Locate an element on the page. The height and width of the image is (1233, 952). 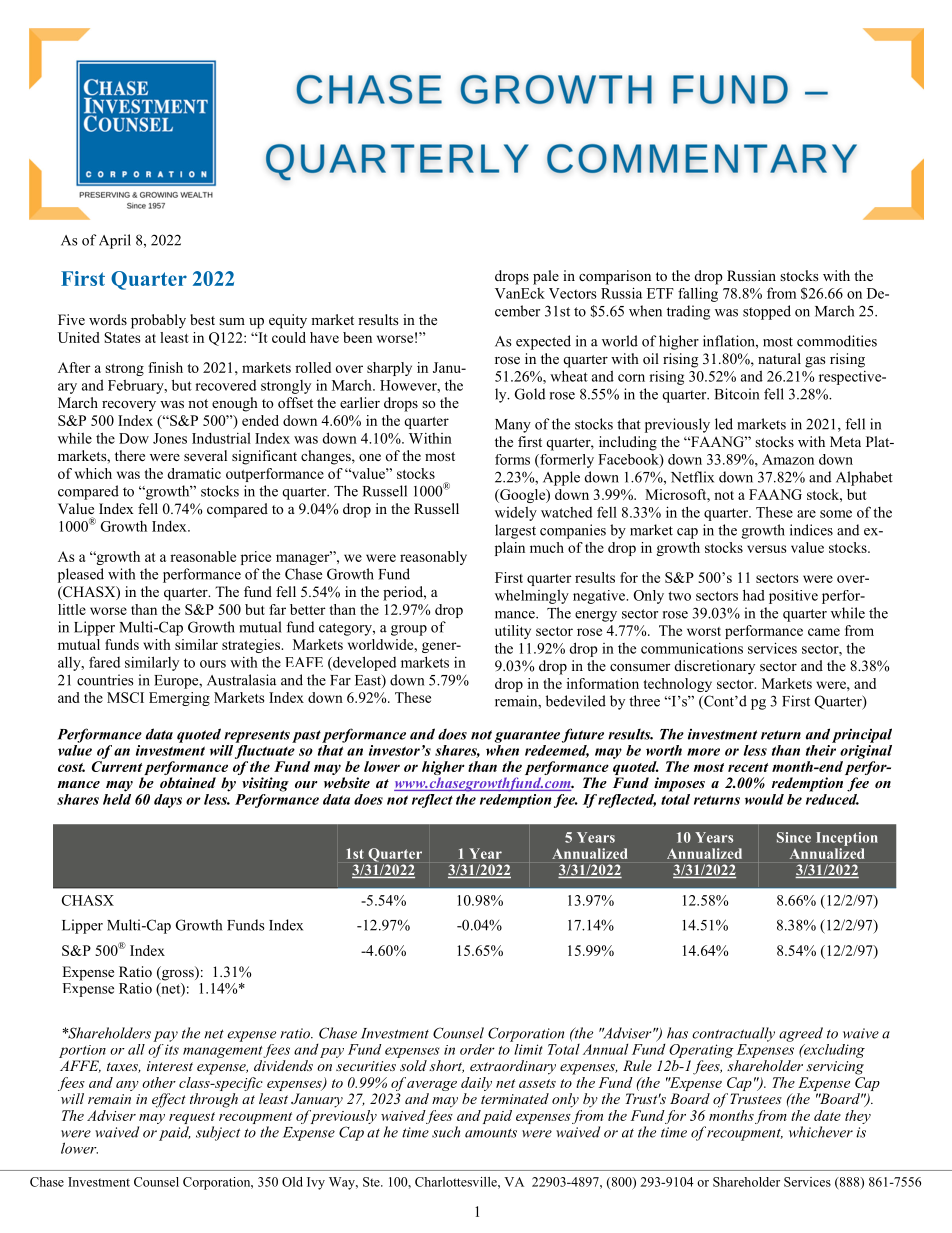
its is located at coordinates (172, 1049).
